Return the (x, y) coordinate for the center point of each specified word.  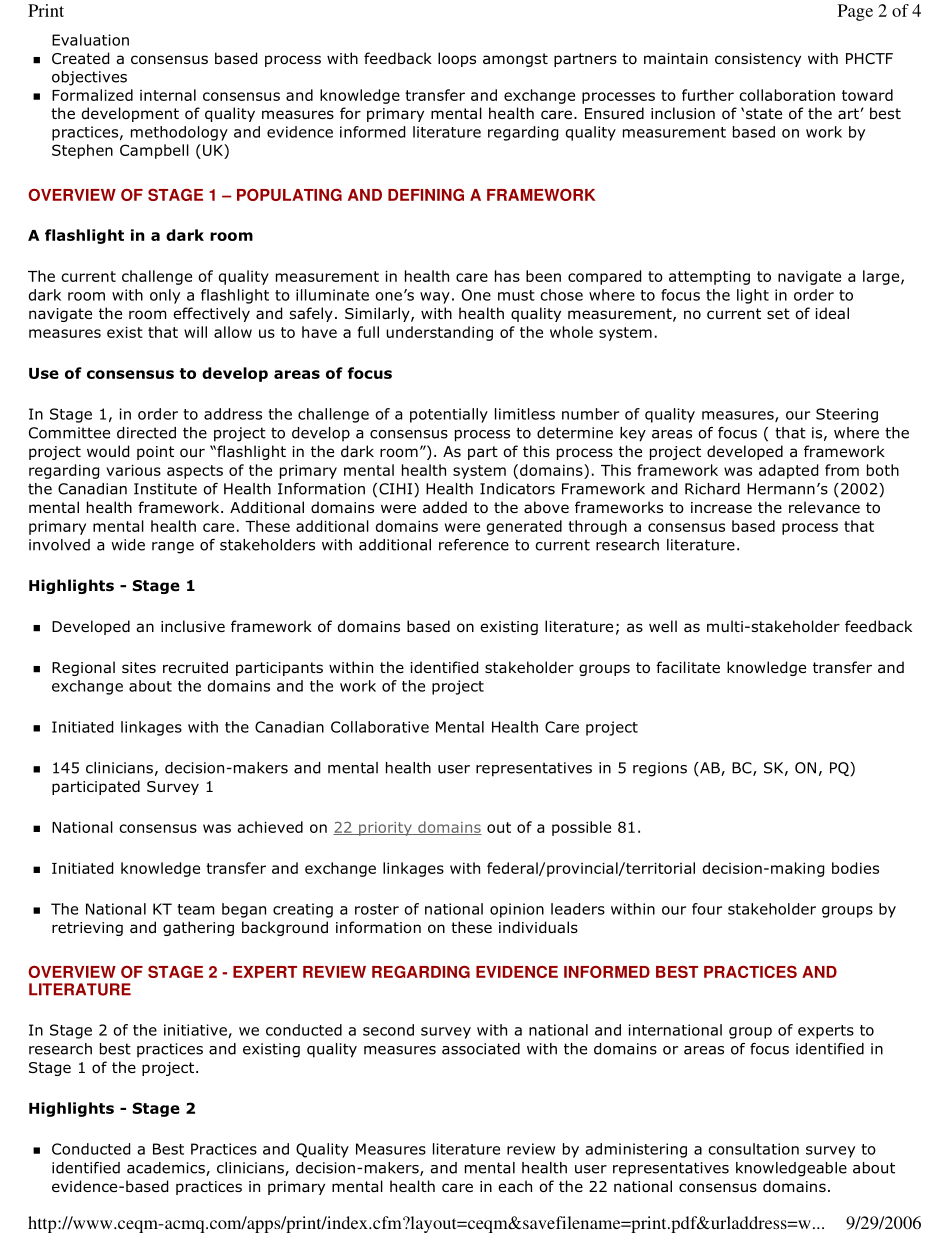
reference (474, 545)
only (165, 296)
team (196, 909)
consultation (753, 1149)
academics (167, 1169)
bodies (855, 868)
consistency (758, 60)
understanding (439, 333)
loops (457, 59)
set (778, 313)
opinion (517, 910)
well (663, 626)
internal (168, 95)
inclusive (193, 626)
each (515, 1186)
